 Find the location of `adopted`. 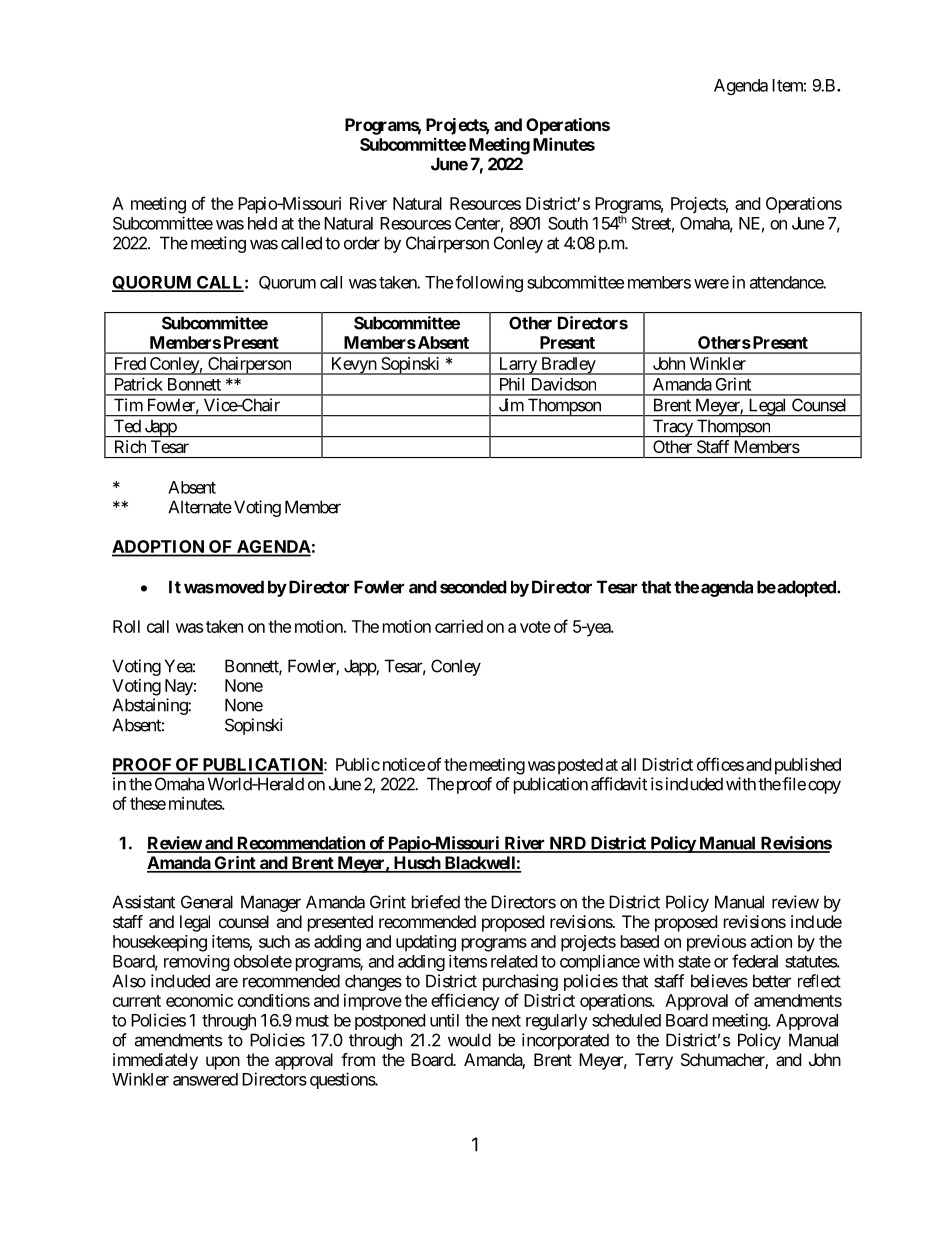

adopted is located at coordinates (806, 588).
